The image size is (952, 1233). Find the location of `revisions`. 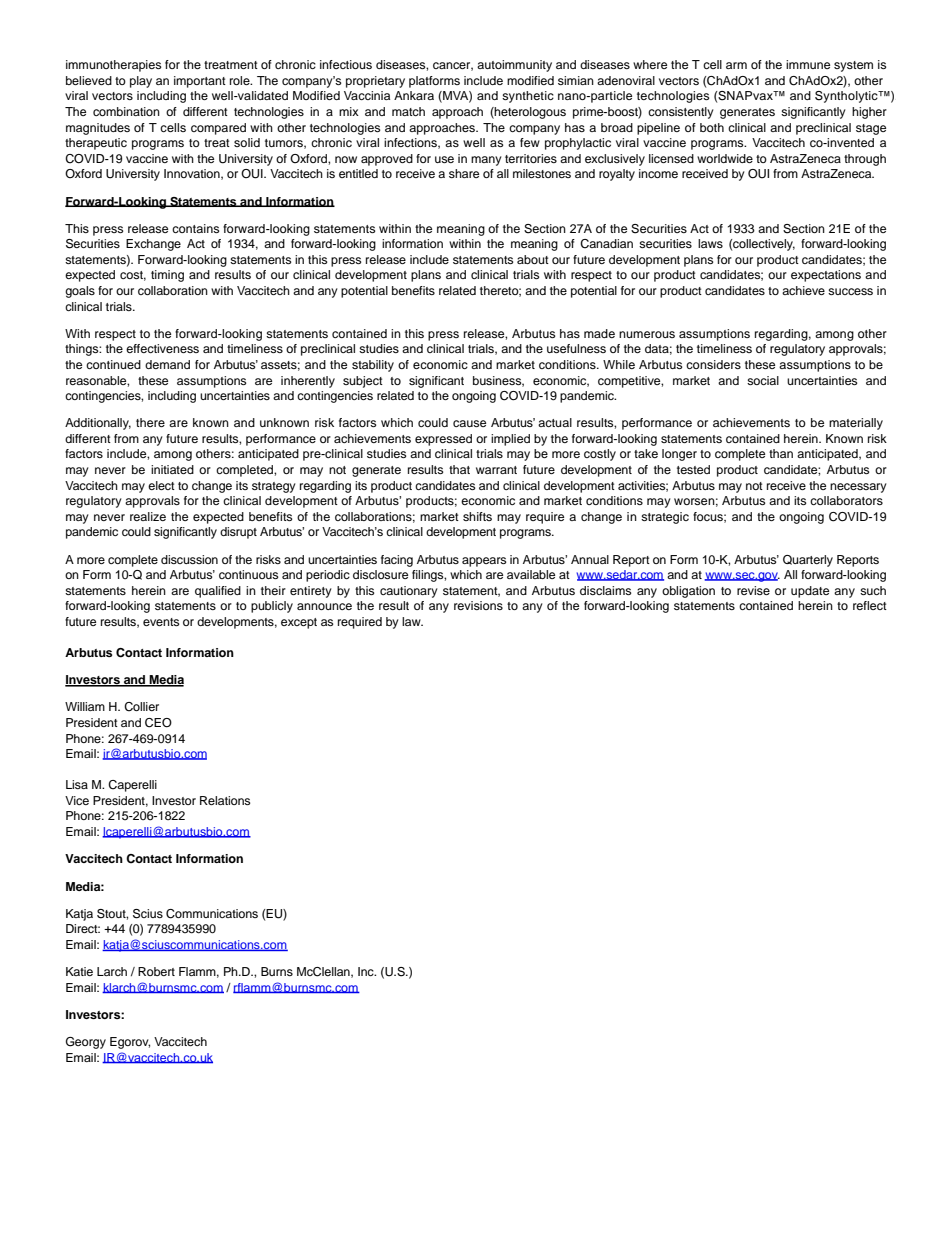

revisions is located at coordinates (478, 605).
